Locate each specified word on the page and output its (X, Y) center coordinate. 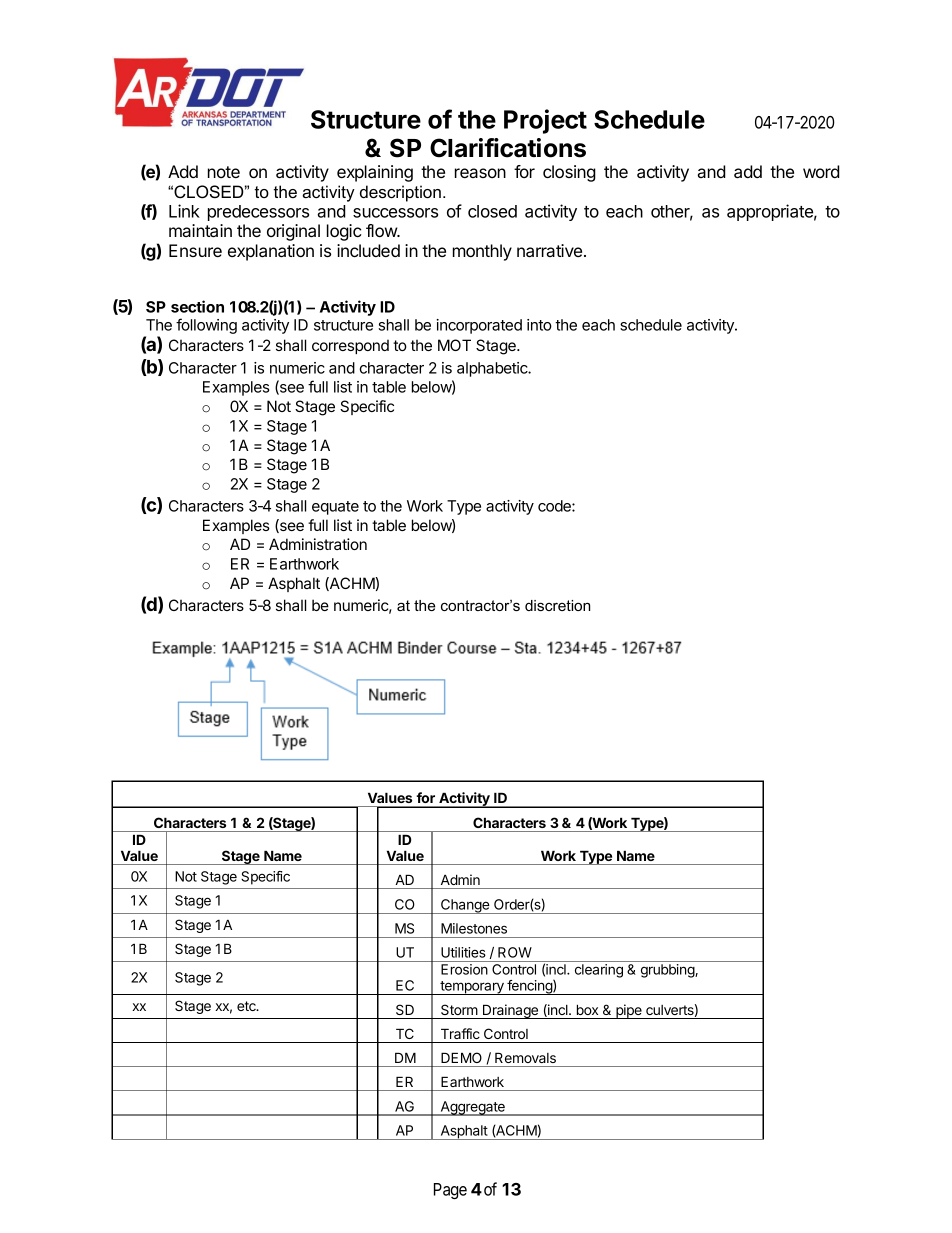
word (821, 171)
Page (450, 1191)
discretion (557, 605)
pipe (629, 1011)
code (555, 506)
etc (247, 1006)
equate (335, 508)
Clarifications (508, 148)
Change (465, 906)
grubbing (668, 971)
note (224, 172)
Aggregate (472, 1108)
